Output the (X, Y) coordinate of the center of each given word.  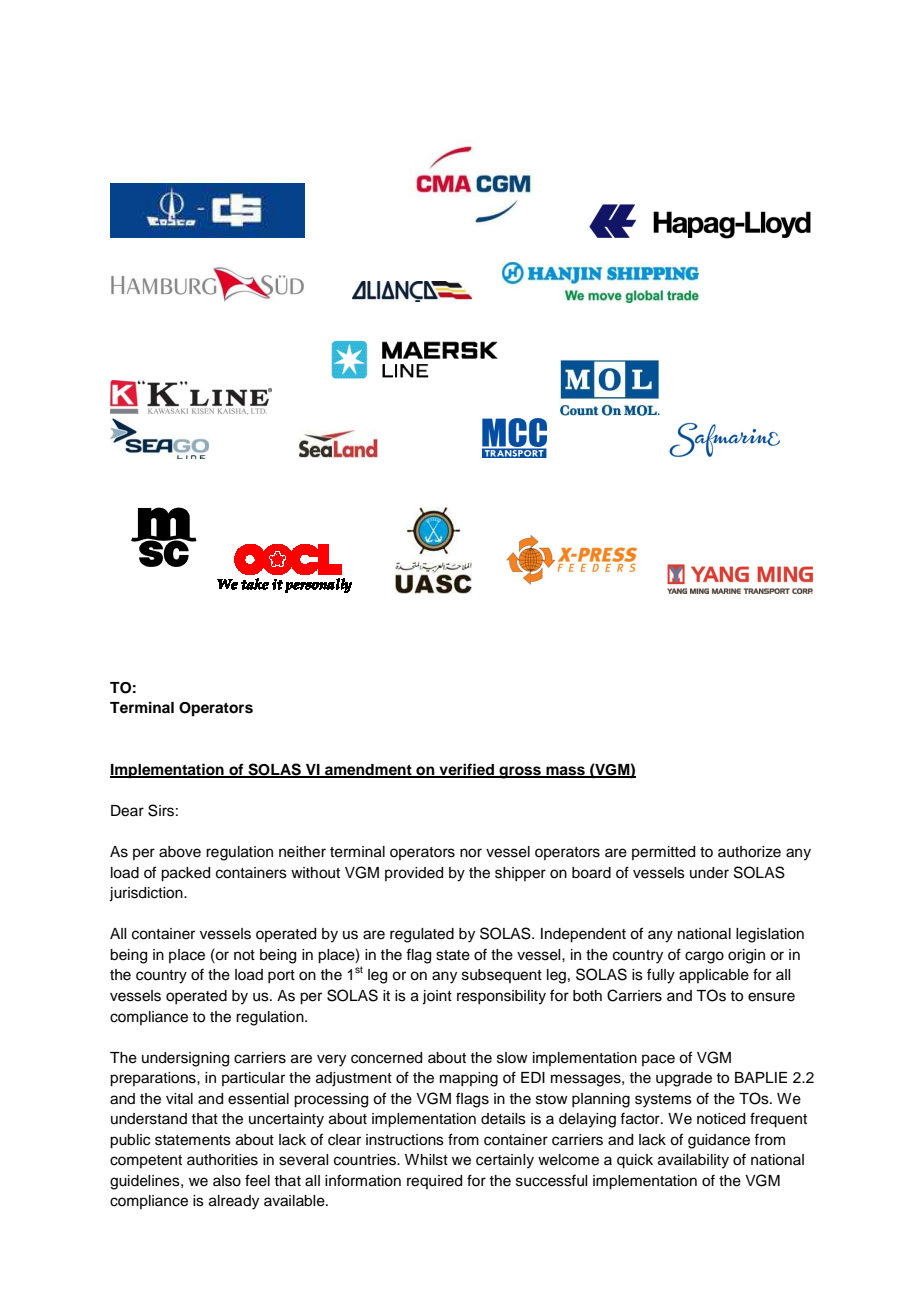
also (227, 1181)
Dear (127, 811)
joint (437, 997)
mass (565, 771)
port (281, 976)
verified (466, 770)
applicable (714, 976)
